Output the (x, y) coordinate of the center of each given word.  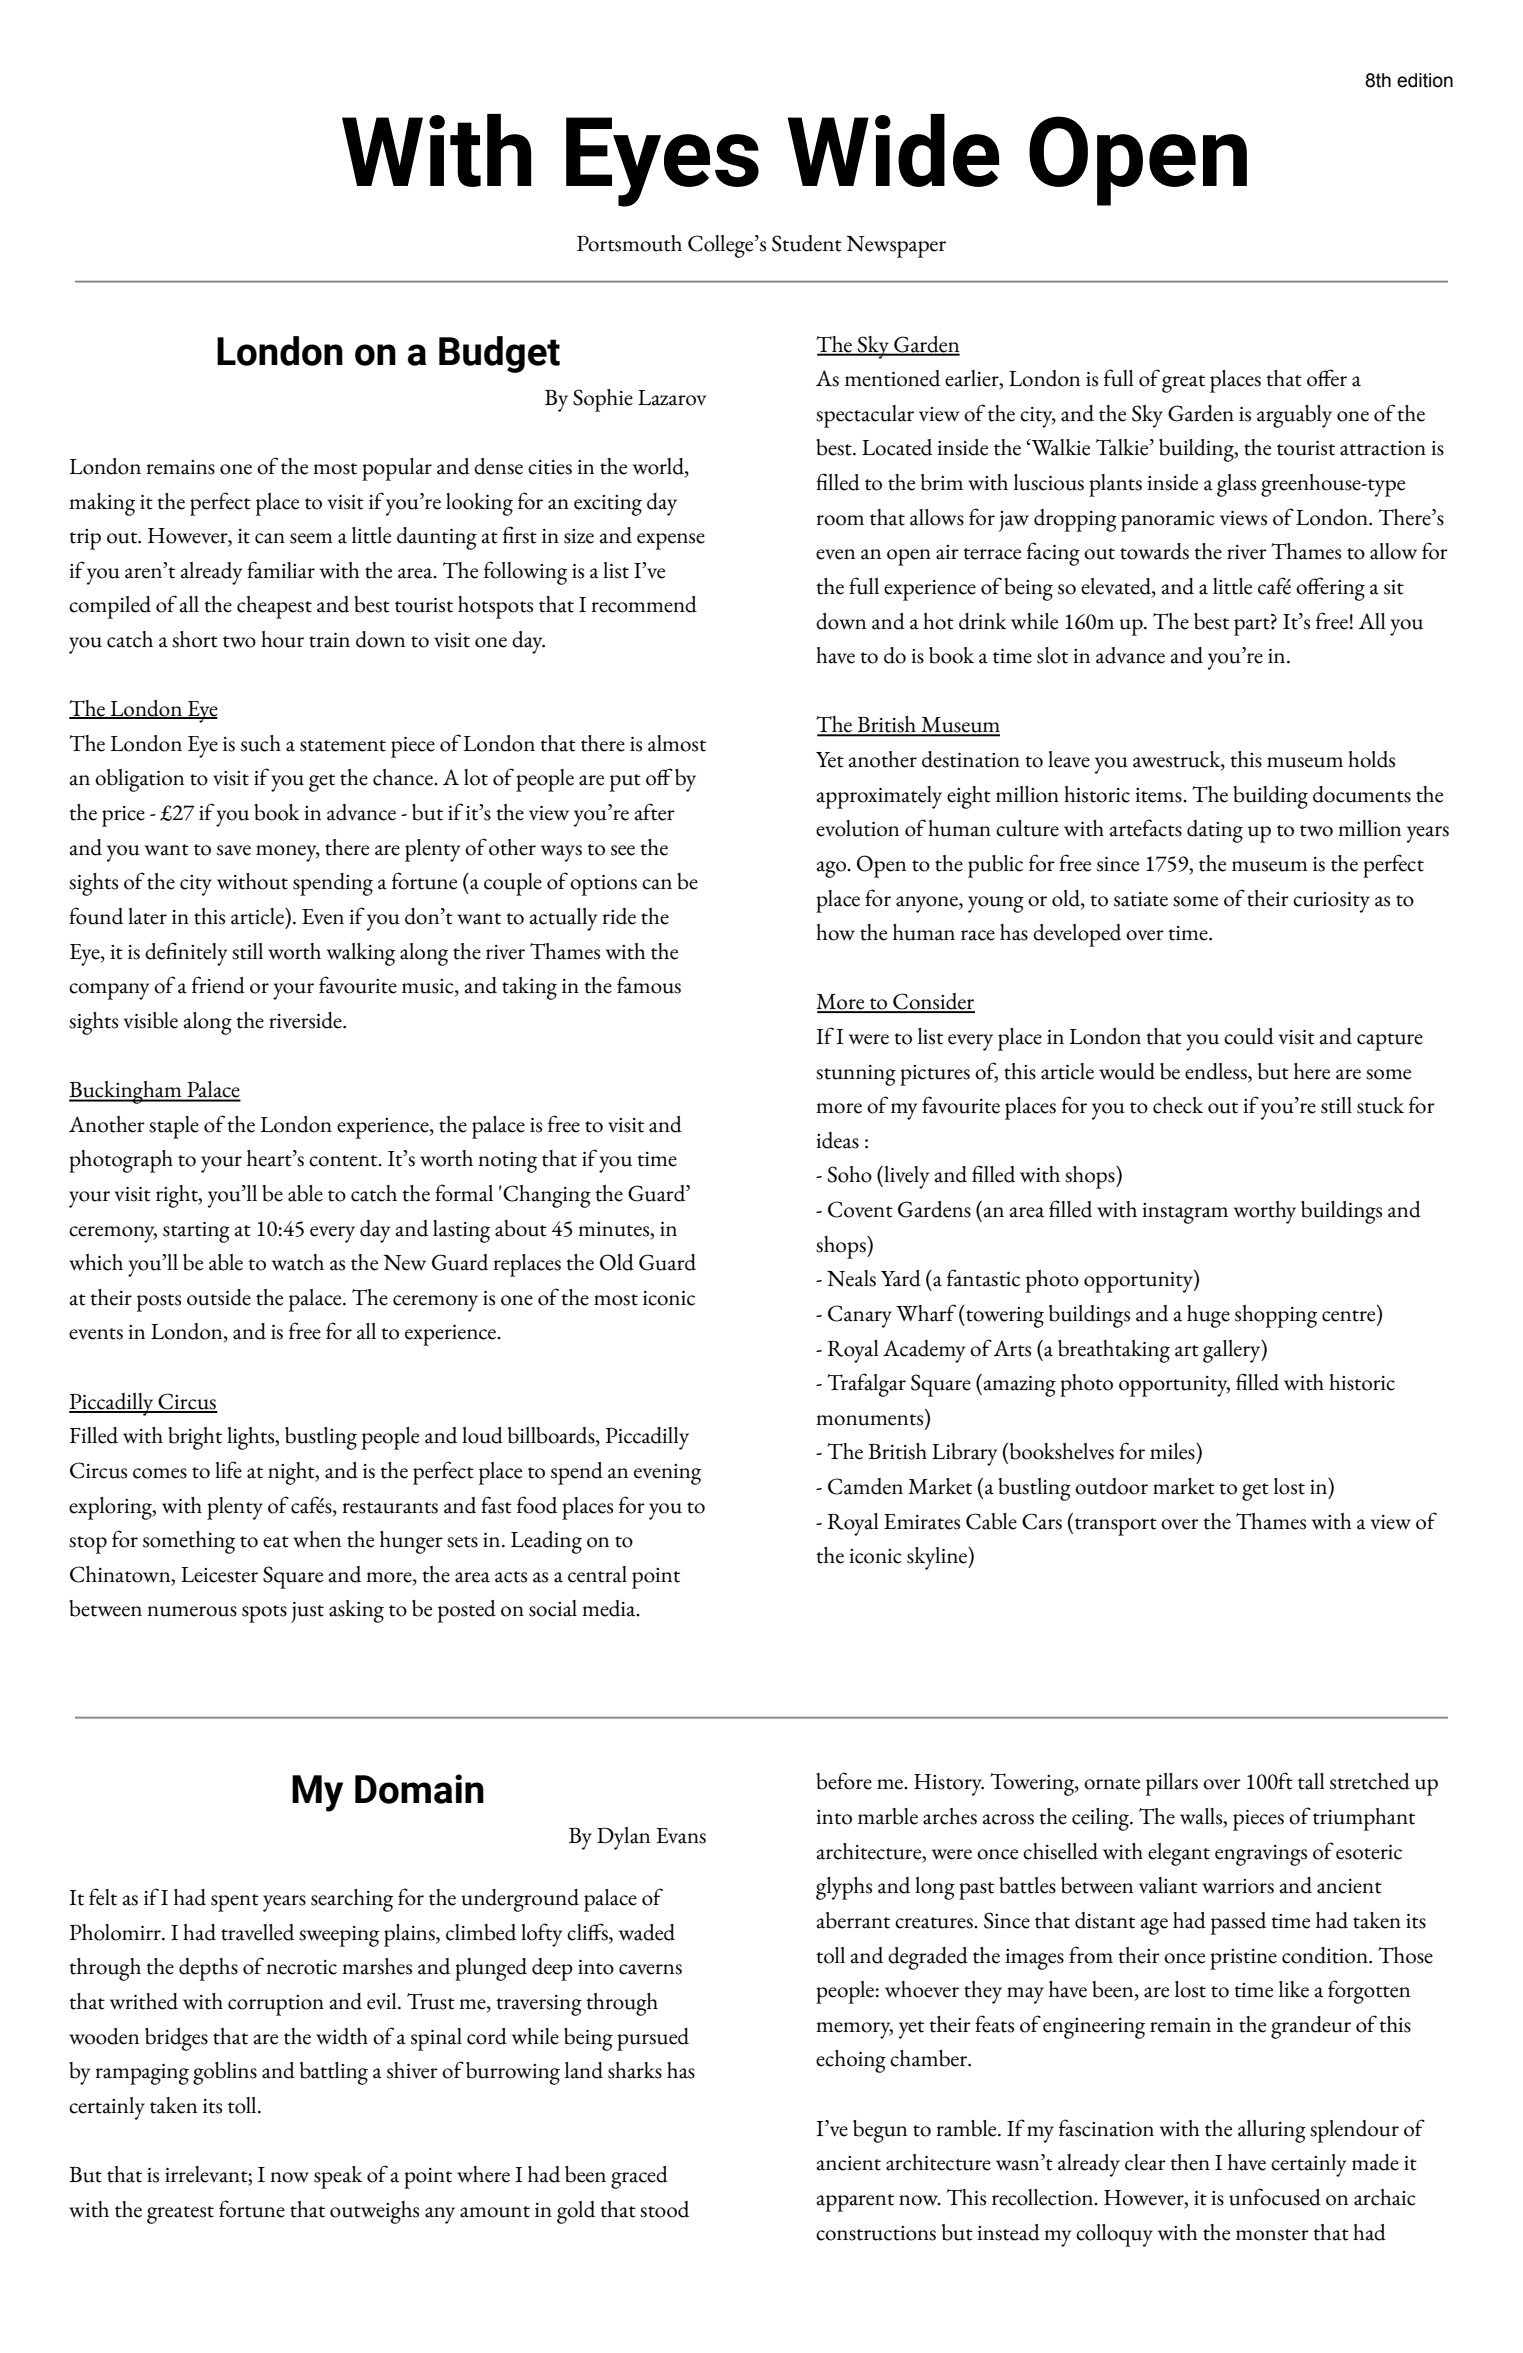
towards (1154, 551)
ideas (837, 1140)
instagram (1185, 1213)
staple (174, 1127)
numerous (192, 1611)
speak (338, 2177)
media (610, 1608)
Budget (499, 354)
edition (1425, 80)
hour (282, 639)
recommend (644, 604)
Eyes (662, 162)
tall (1311, 1781)
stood (664, 2209)
